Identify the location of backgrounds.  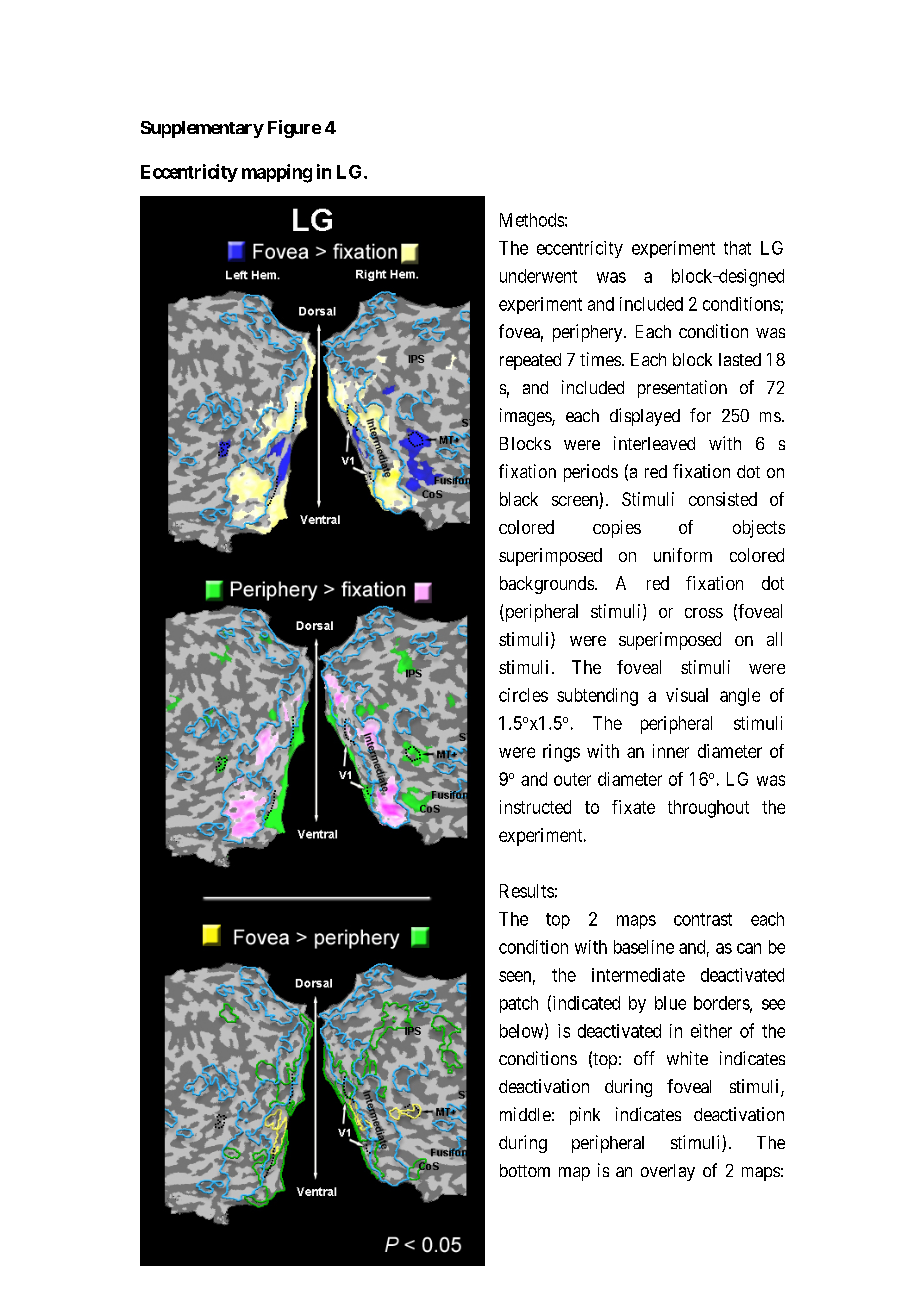
(547, 585).
